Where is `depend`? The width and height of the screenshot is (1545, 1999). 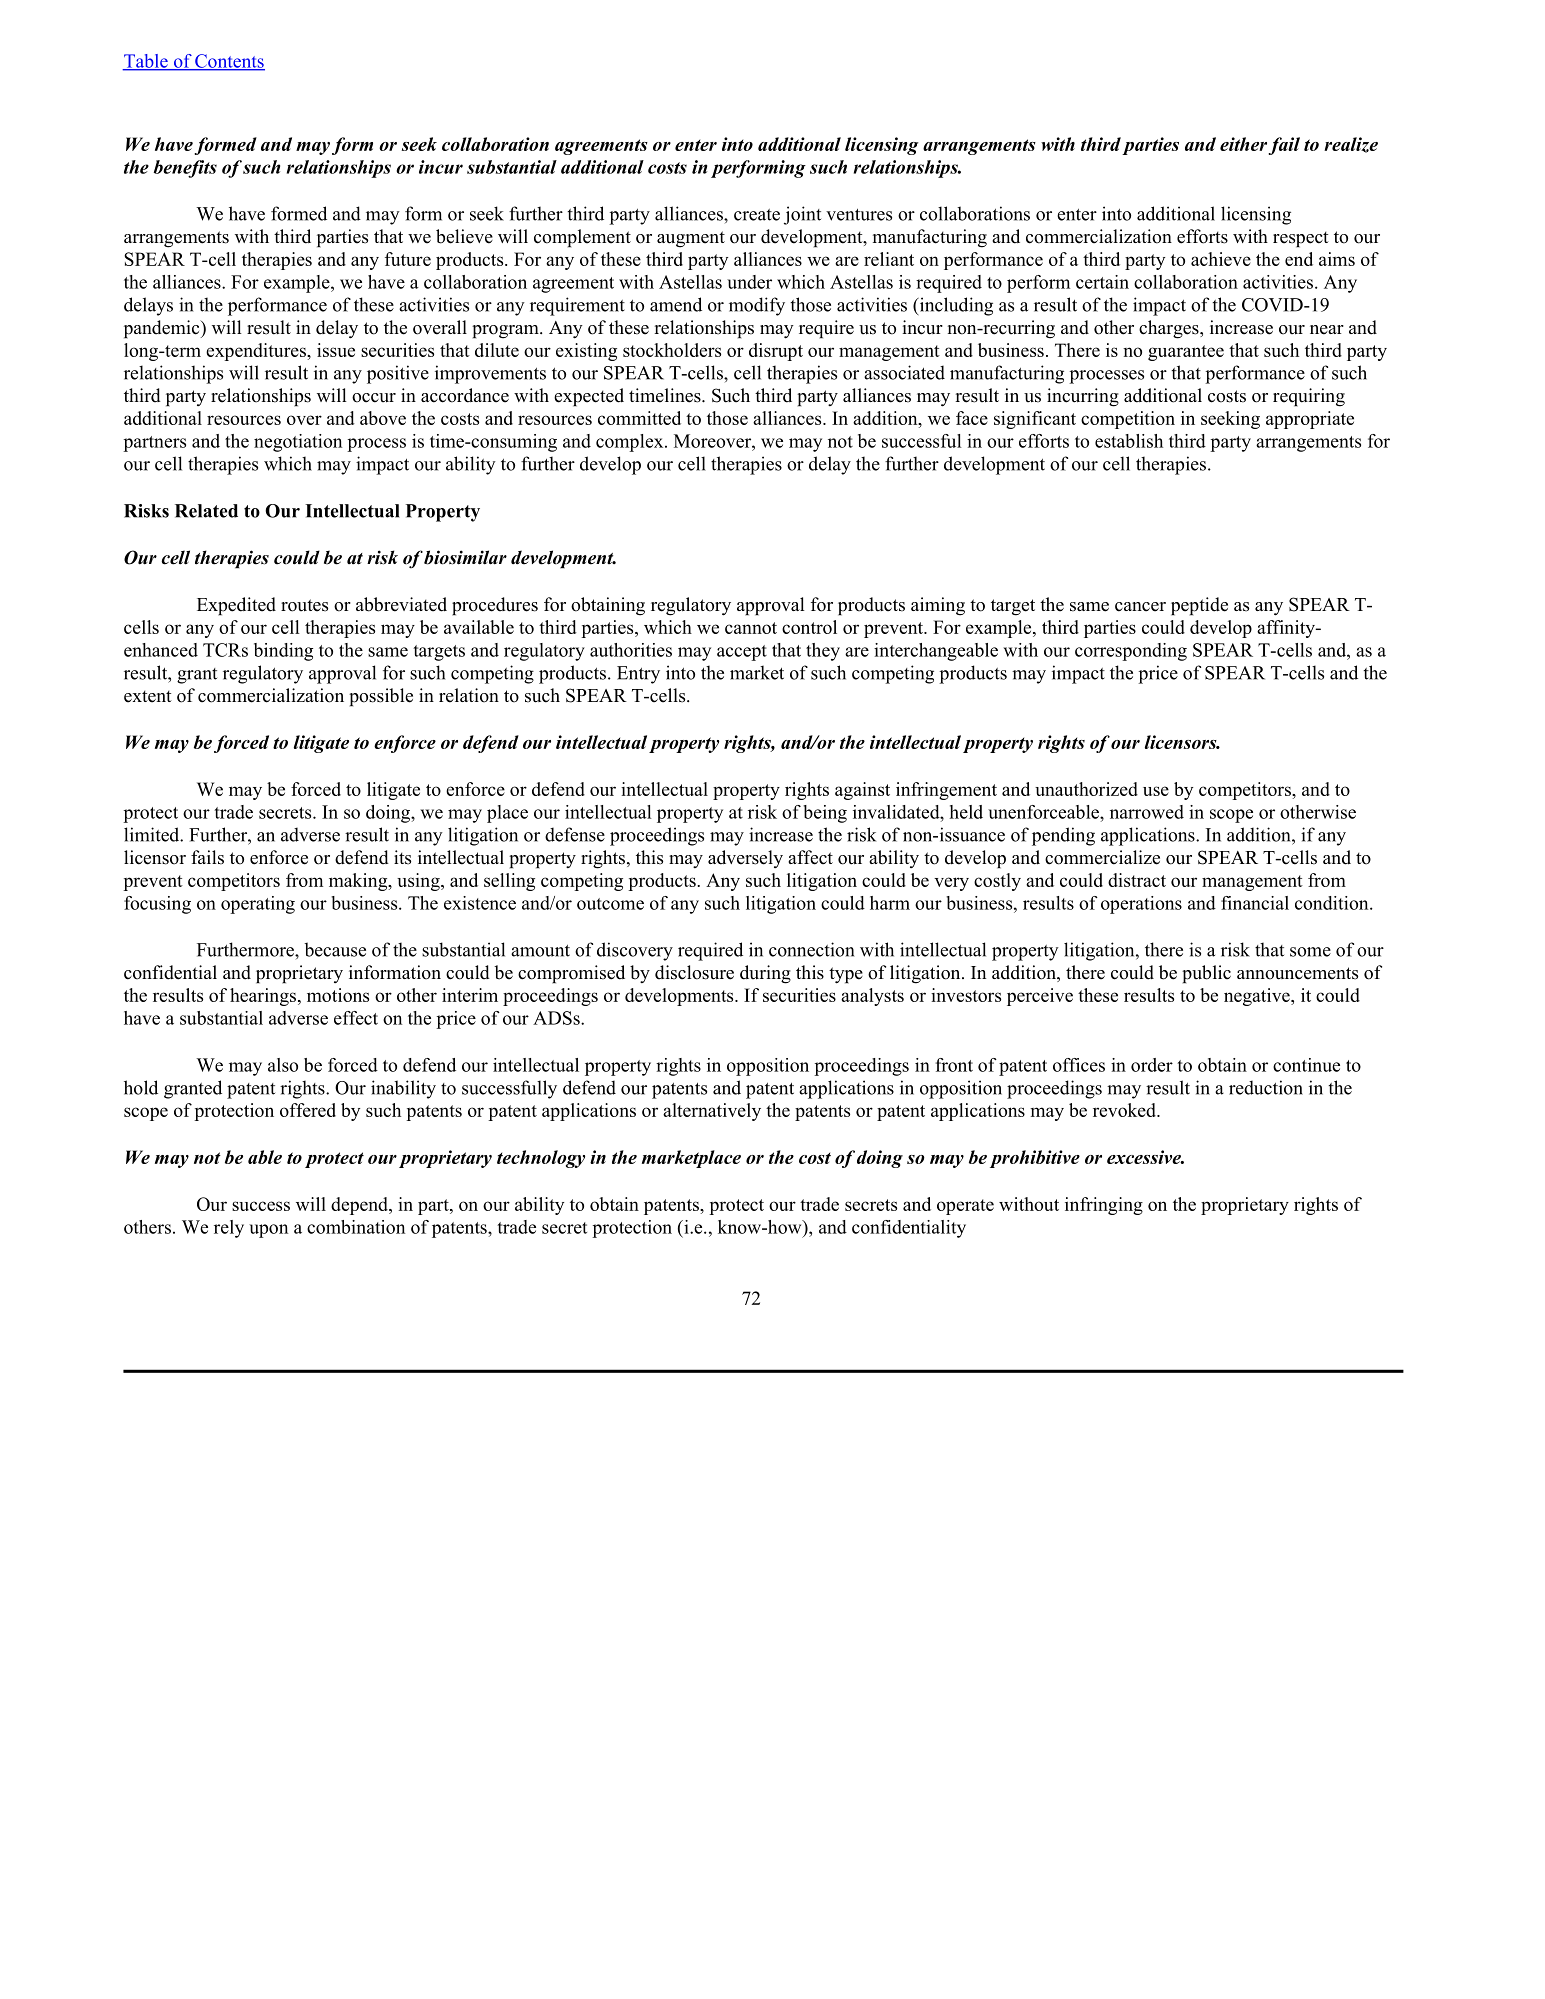
depend is located at coordinates (360, 1206).
